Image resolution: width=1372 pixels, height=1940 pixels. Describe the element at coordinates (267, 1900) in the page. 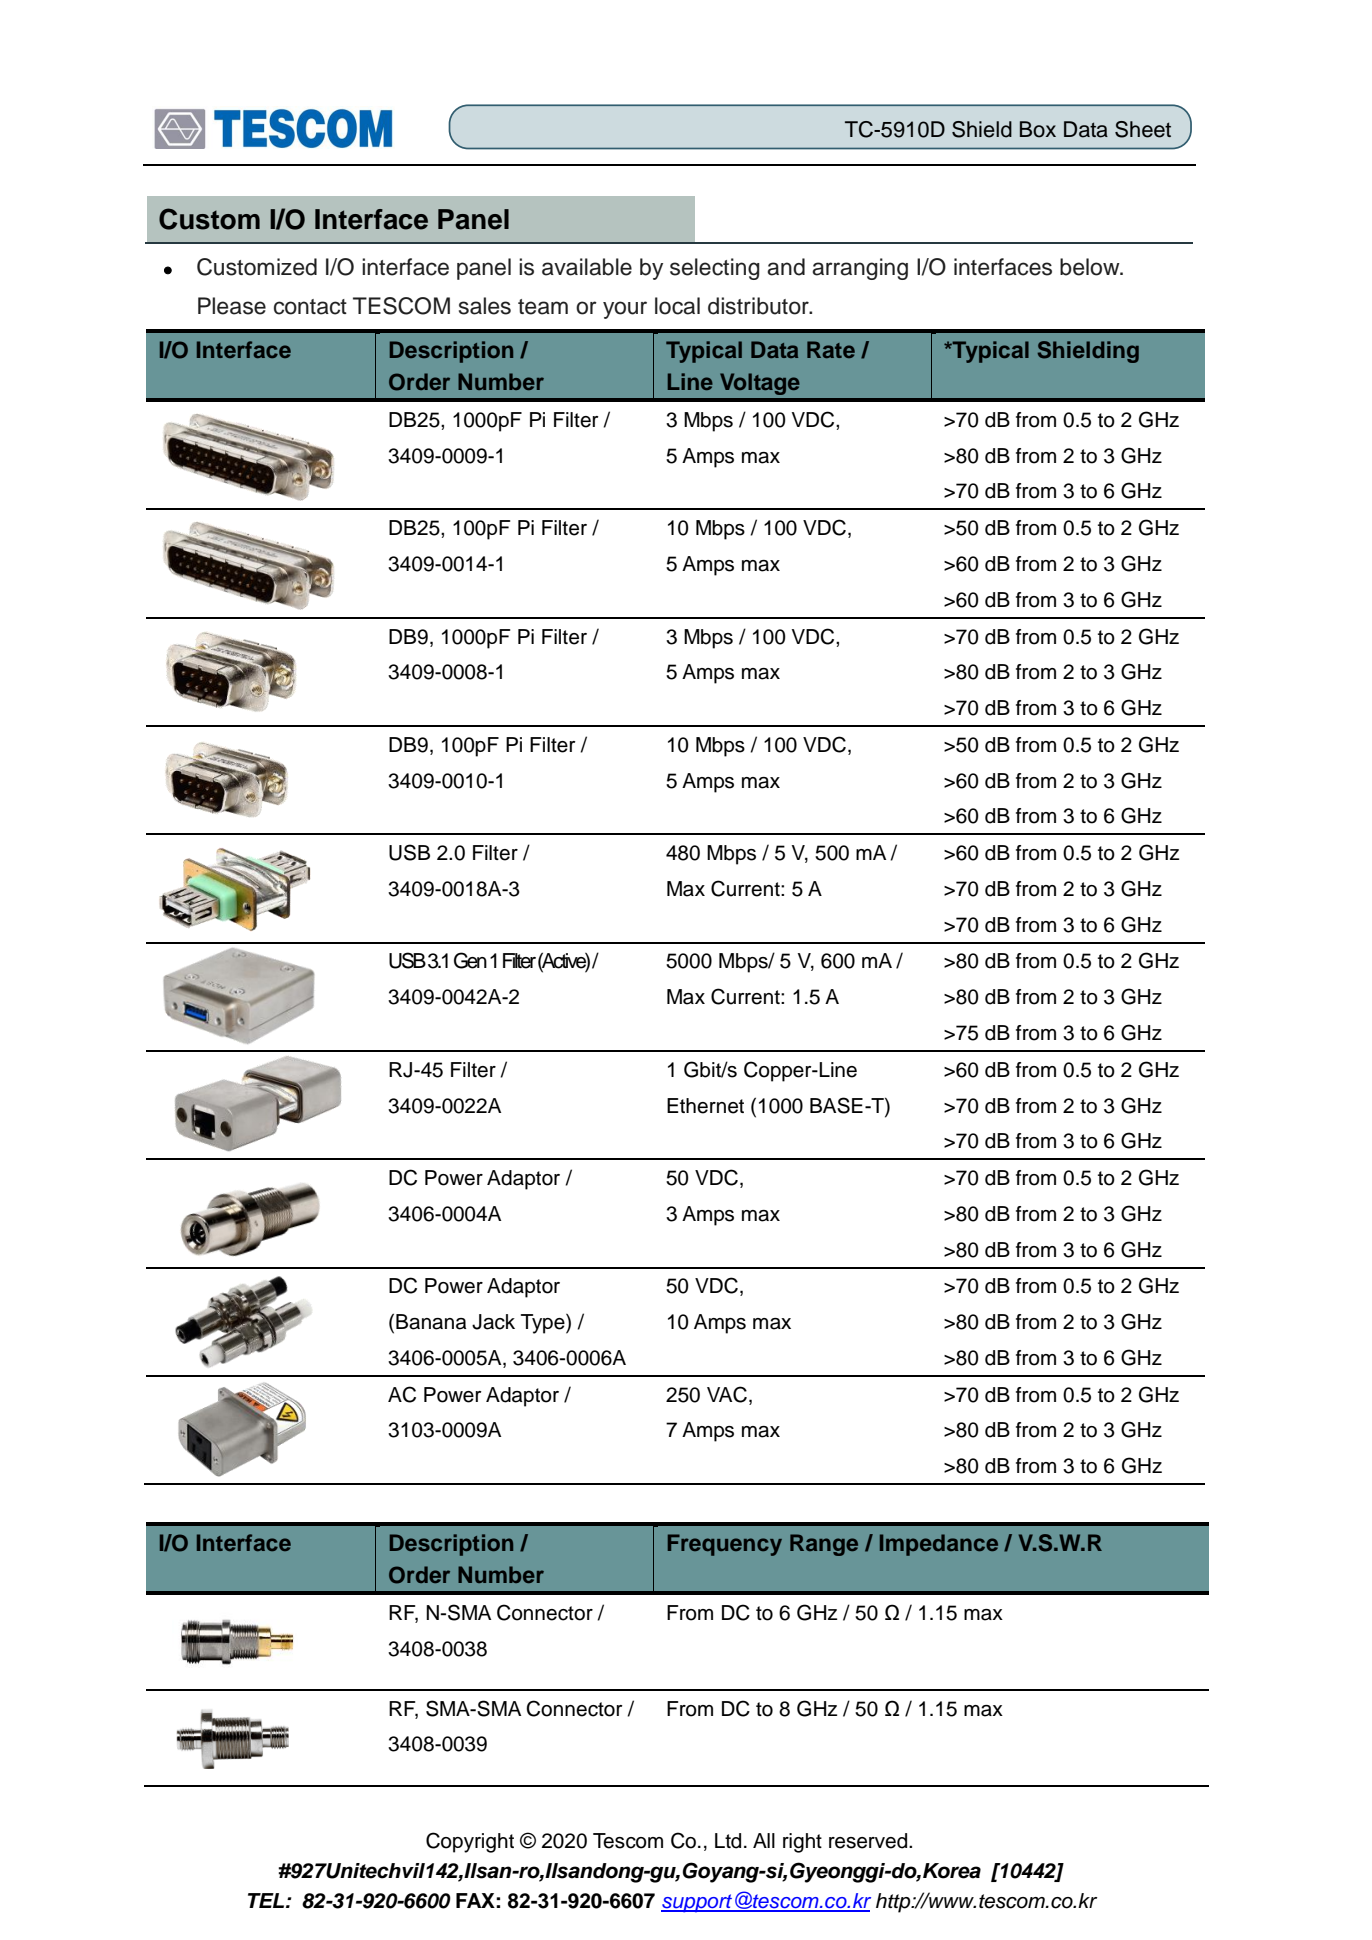

I see `TEL` at that location.
